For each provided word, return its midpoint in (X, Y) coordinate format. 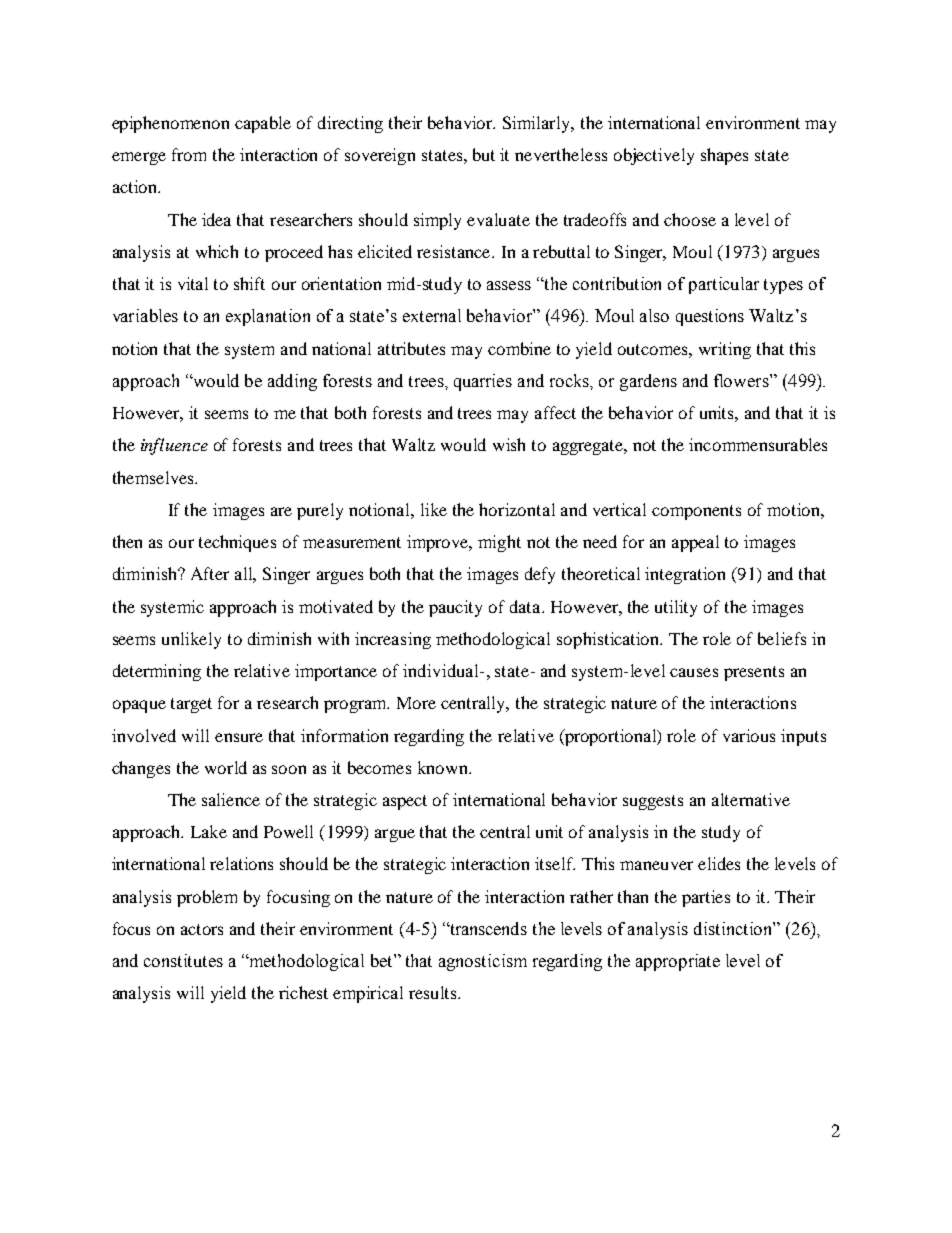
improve (439, 543)
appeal (695, 543)
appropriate (678, 962)
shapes (724, 156)
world (226, 767)
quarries (483, 382)
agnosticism (483, 962)
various (749, 735)
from (189, 154)
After (210, 573)
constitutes (183, 960)
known (444, 767)
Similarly (538, 124)
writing (725, 350)
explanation (268, 317)
